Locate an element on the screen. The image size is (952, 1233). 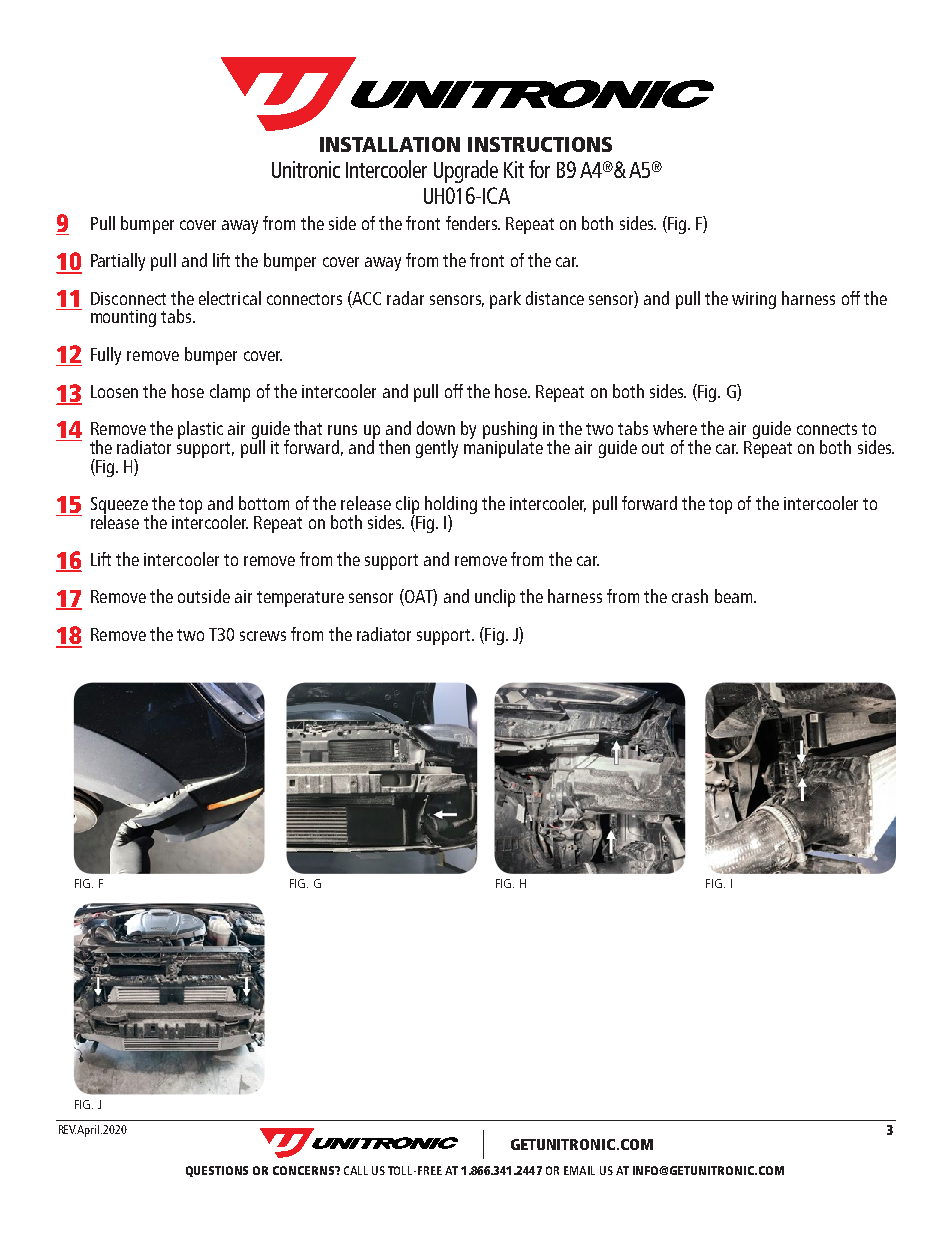
EMAIL is located at coordinates (579, 1170).
